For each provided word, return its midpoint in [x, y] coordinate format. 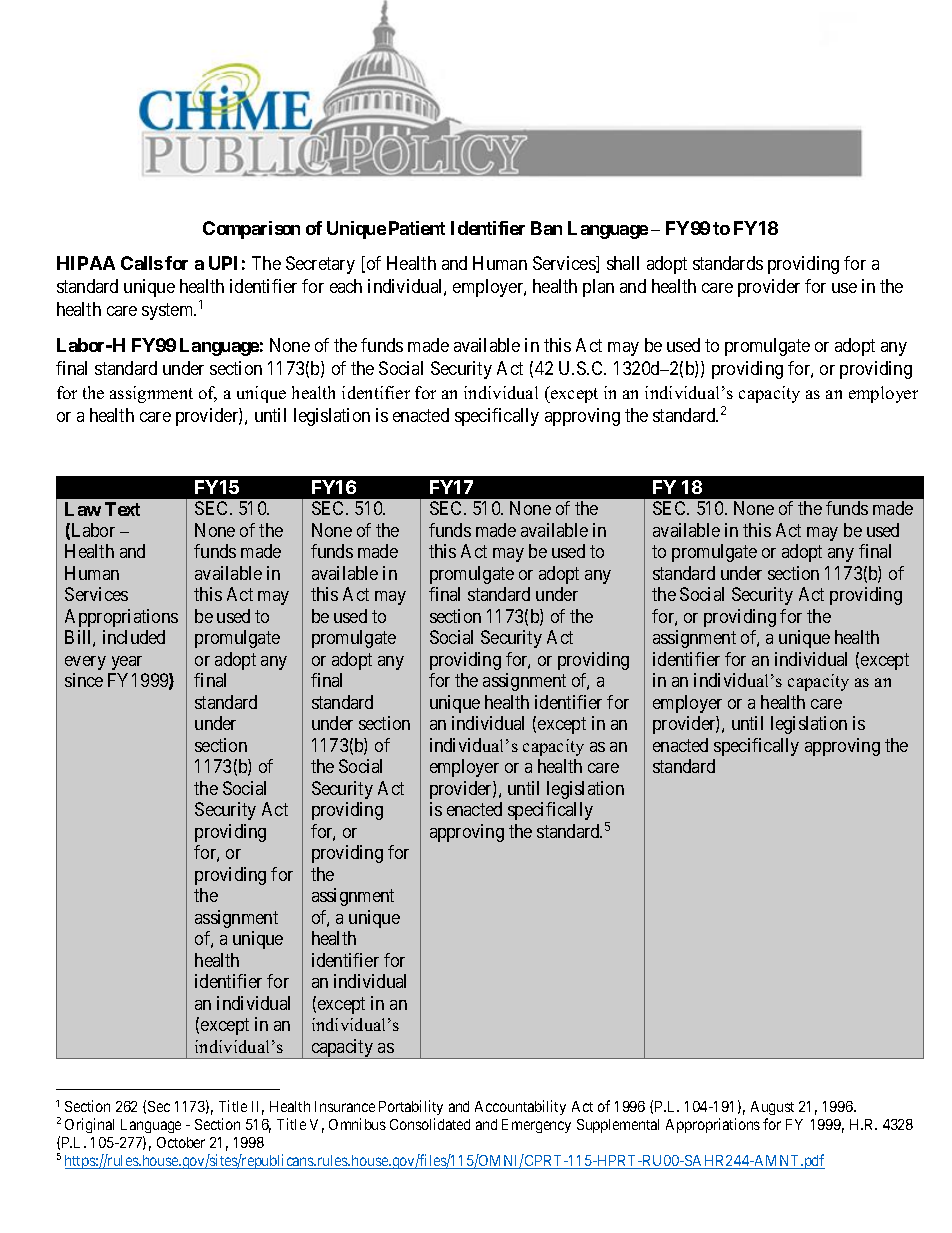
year [127, 663]
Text [122, 509]
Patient [417, 228]
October [181, 1142]
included [134, 637]
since [84, 680]
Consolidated [430, 1124]
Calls [142, 263]
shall [623, 263]
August [772, 1108]
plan [598, 288]
